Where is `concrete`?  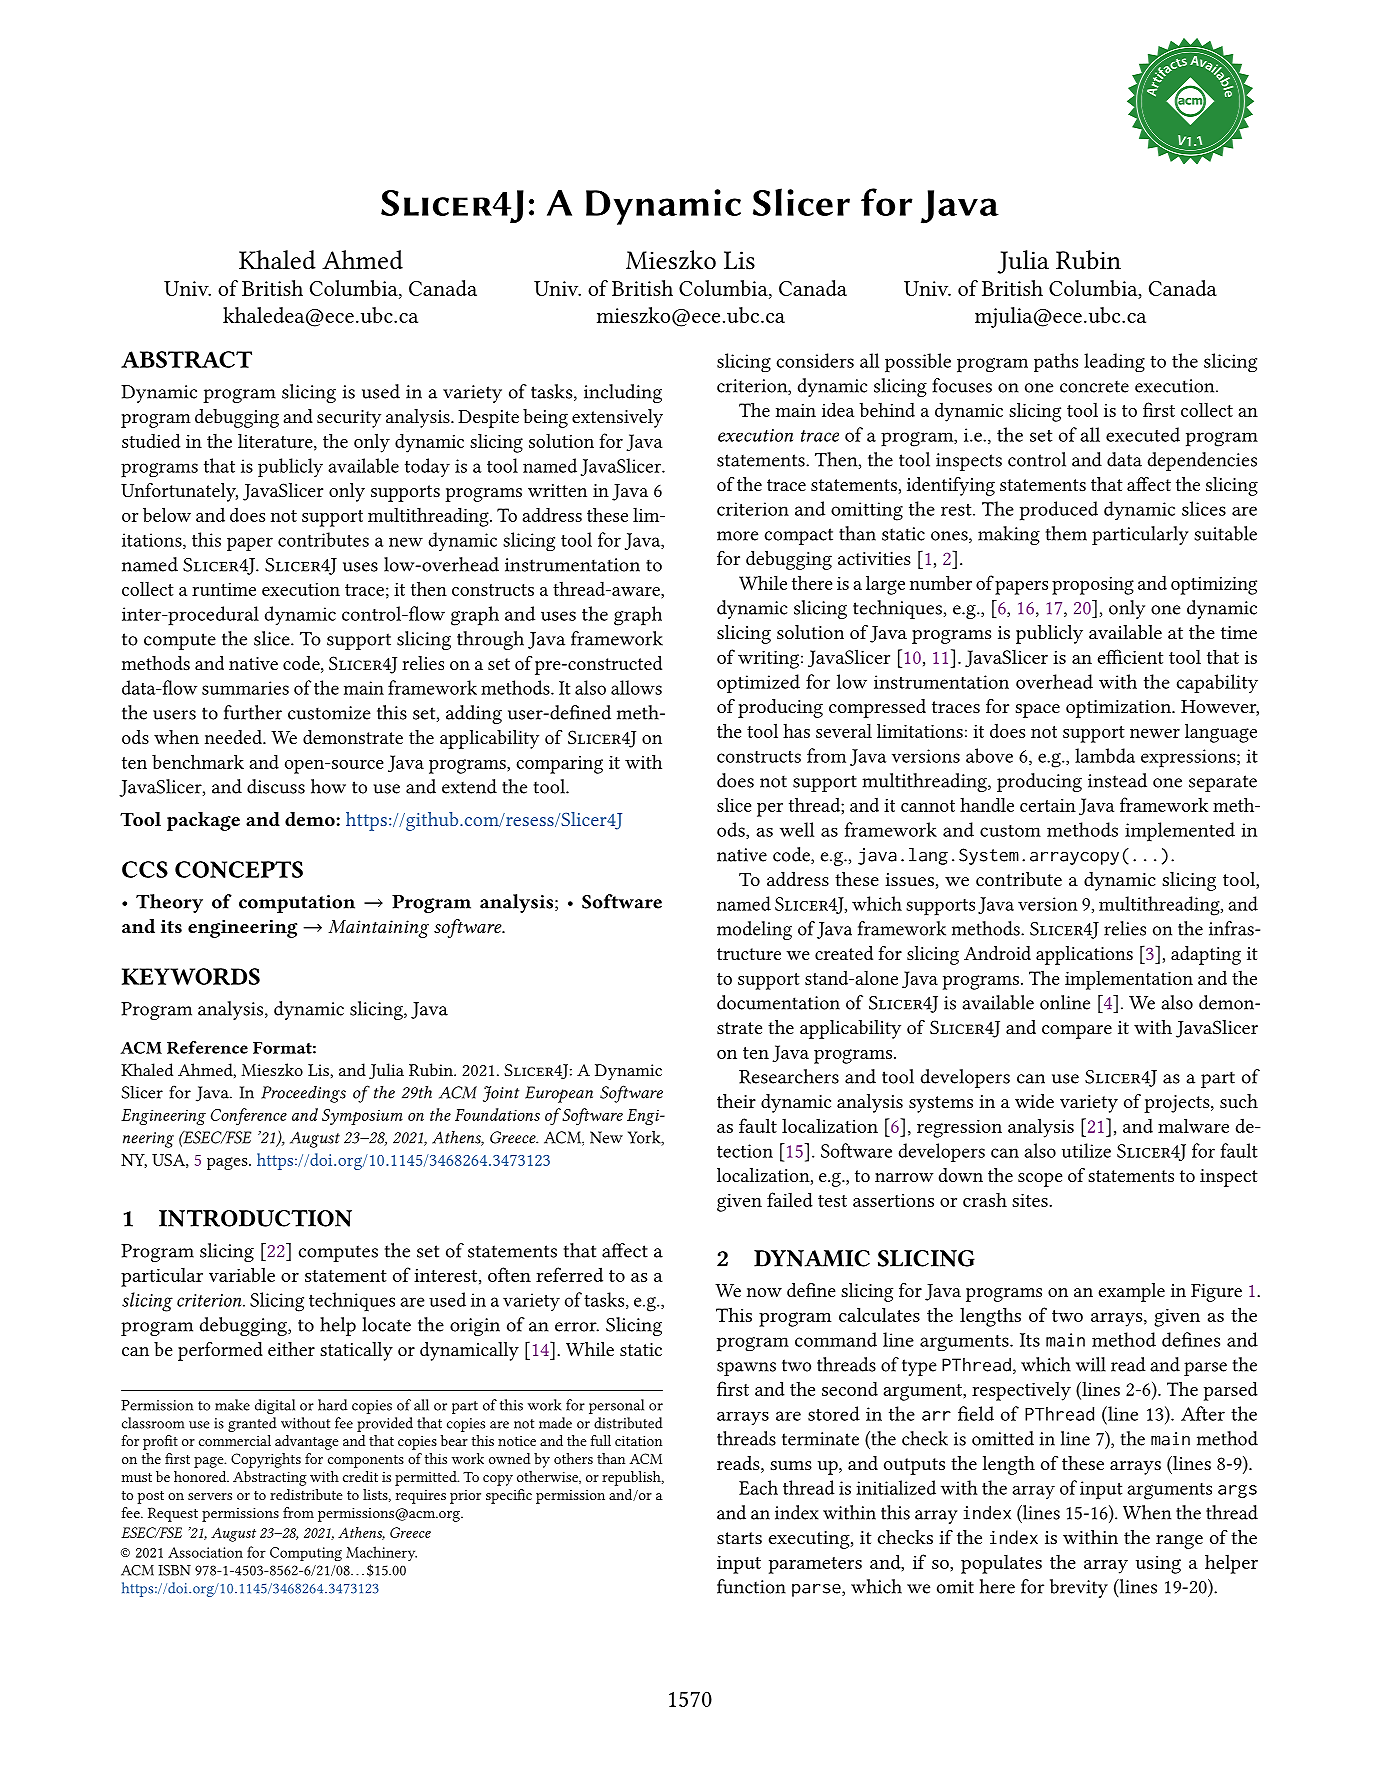
concrete is located at coordinates (1094, 386).
